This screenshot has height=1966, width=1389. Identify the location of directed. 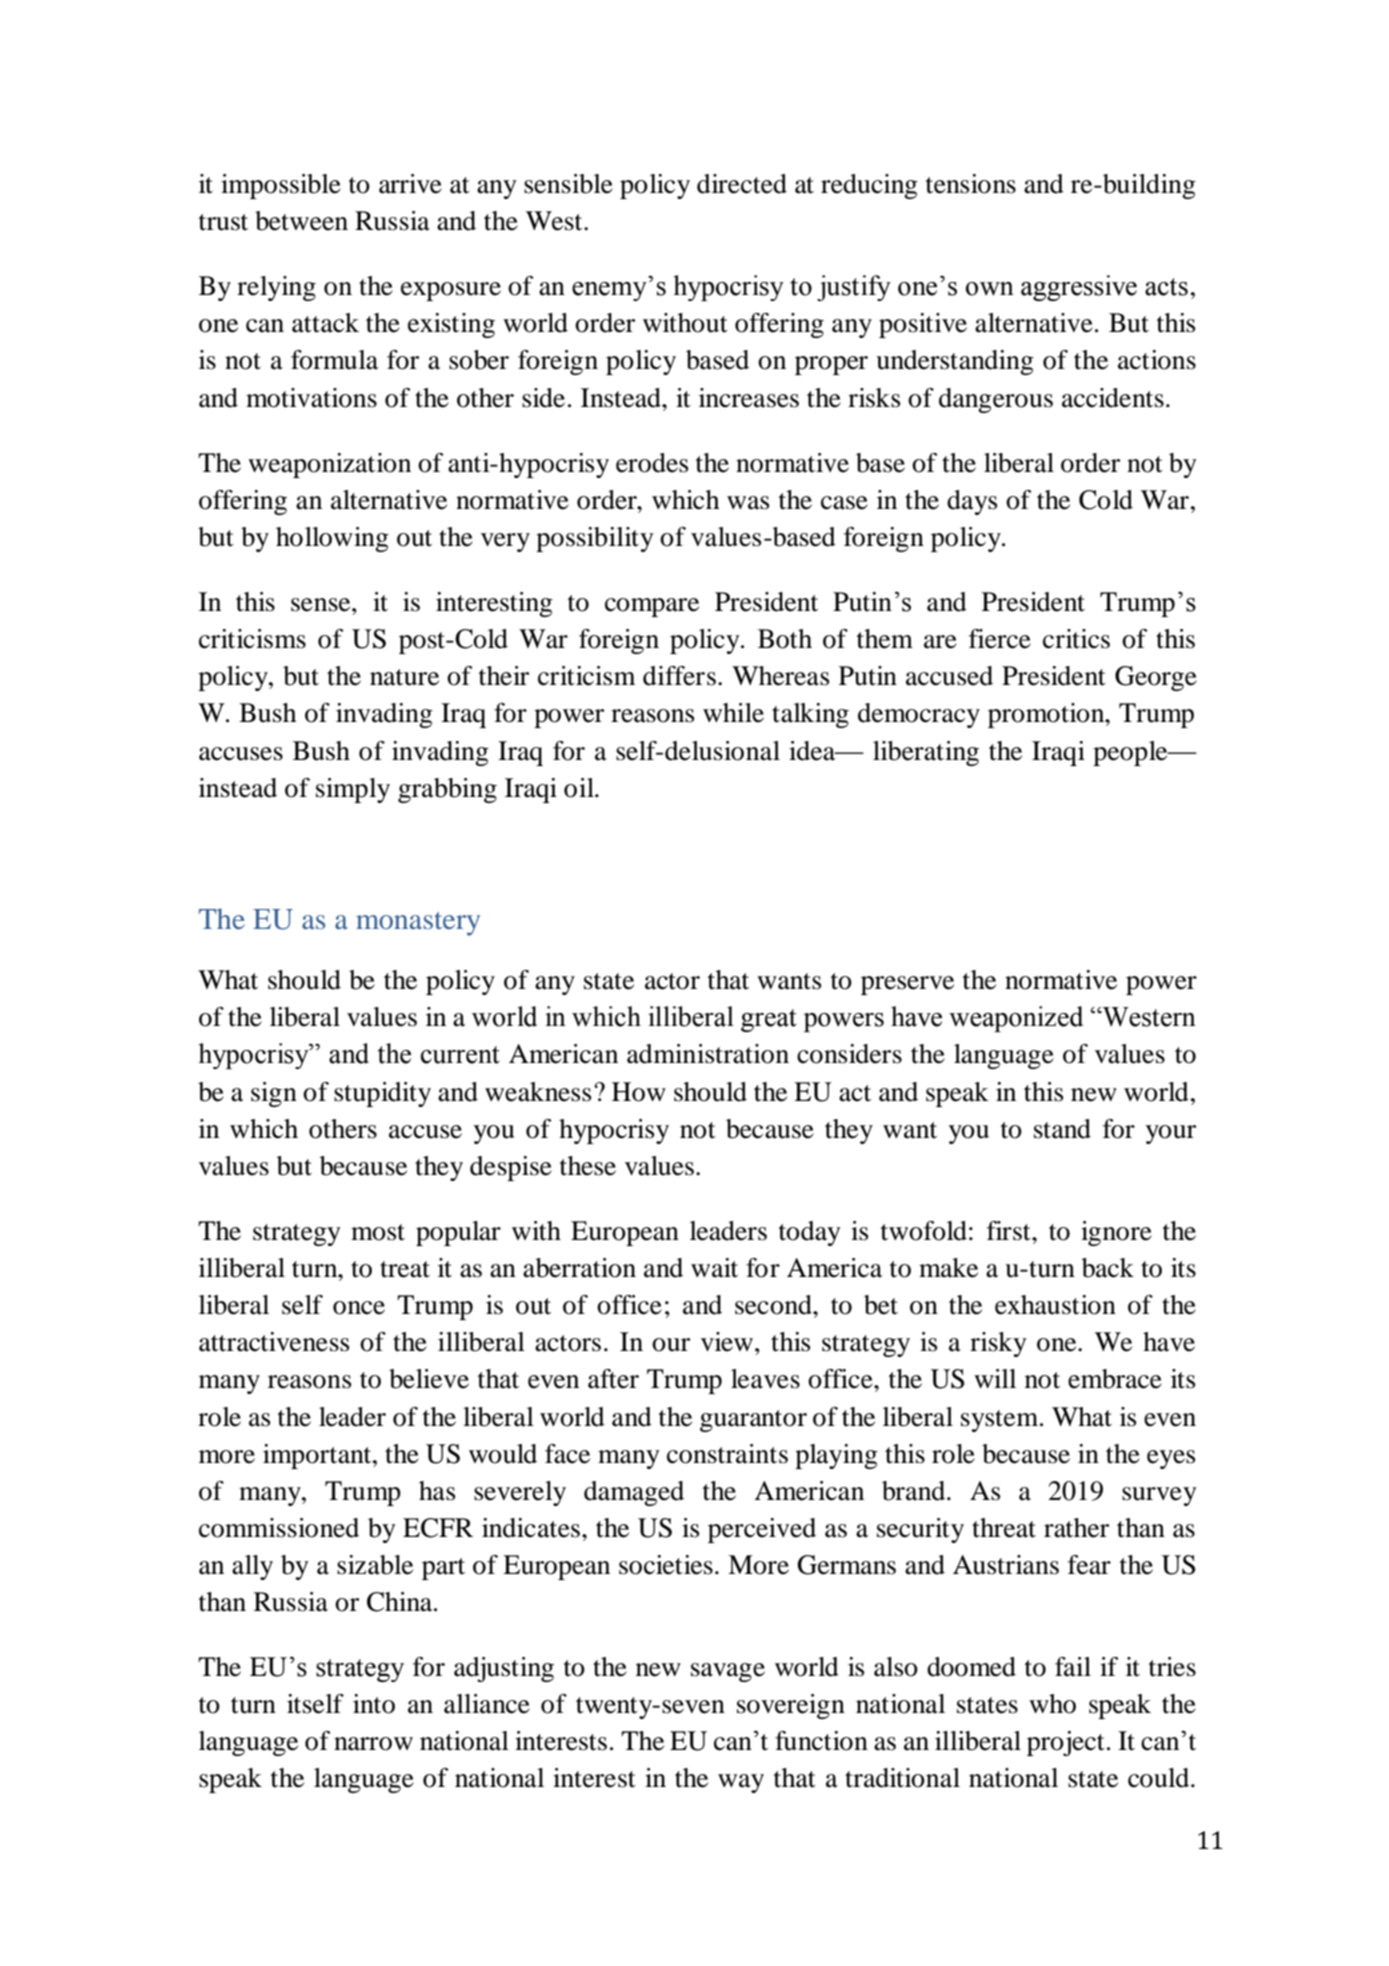
(742, 184).
